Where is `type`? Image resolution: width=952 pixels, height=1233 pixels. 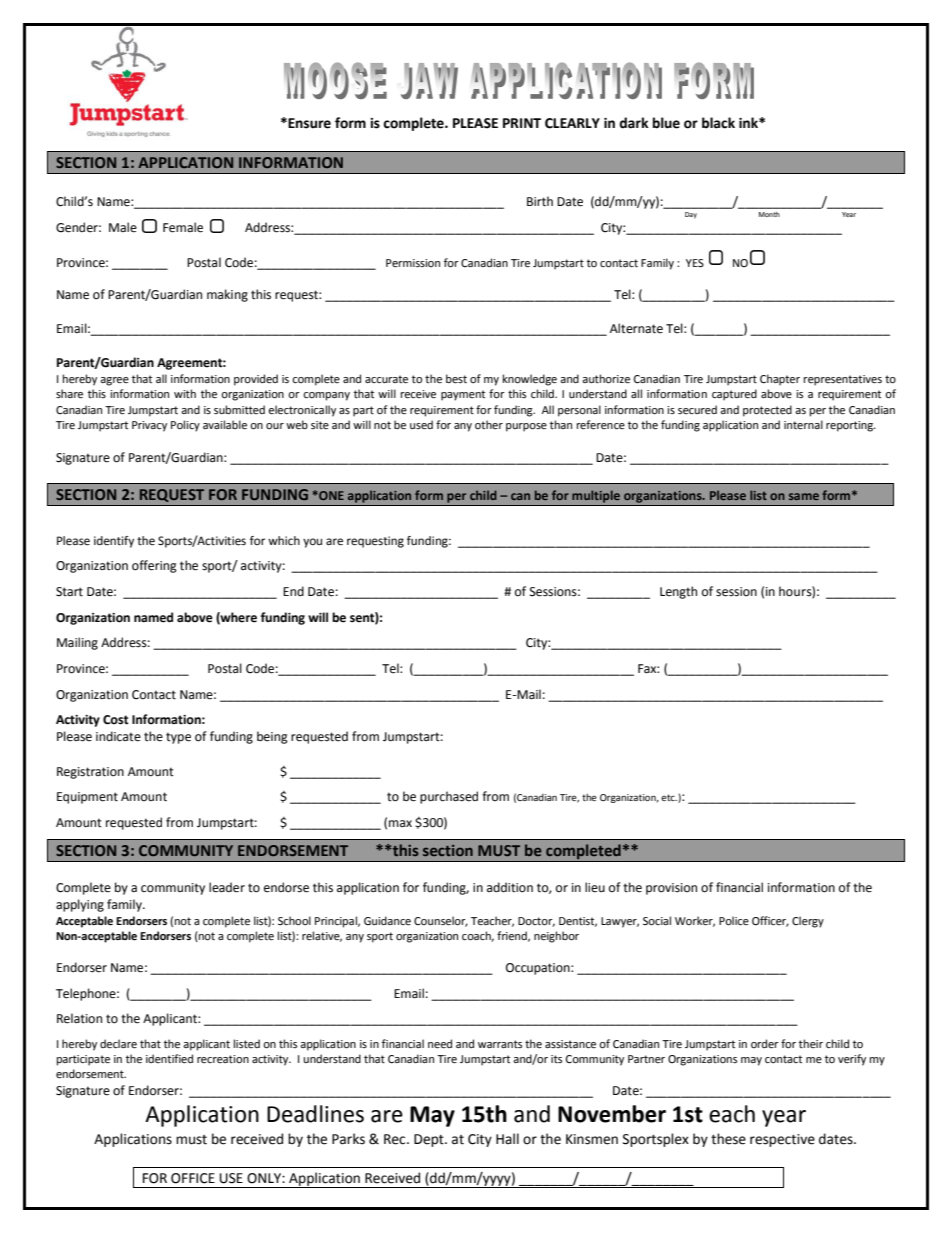 type is located at coordinates (178, 738).
